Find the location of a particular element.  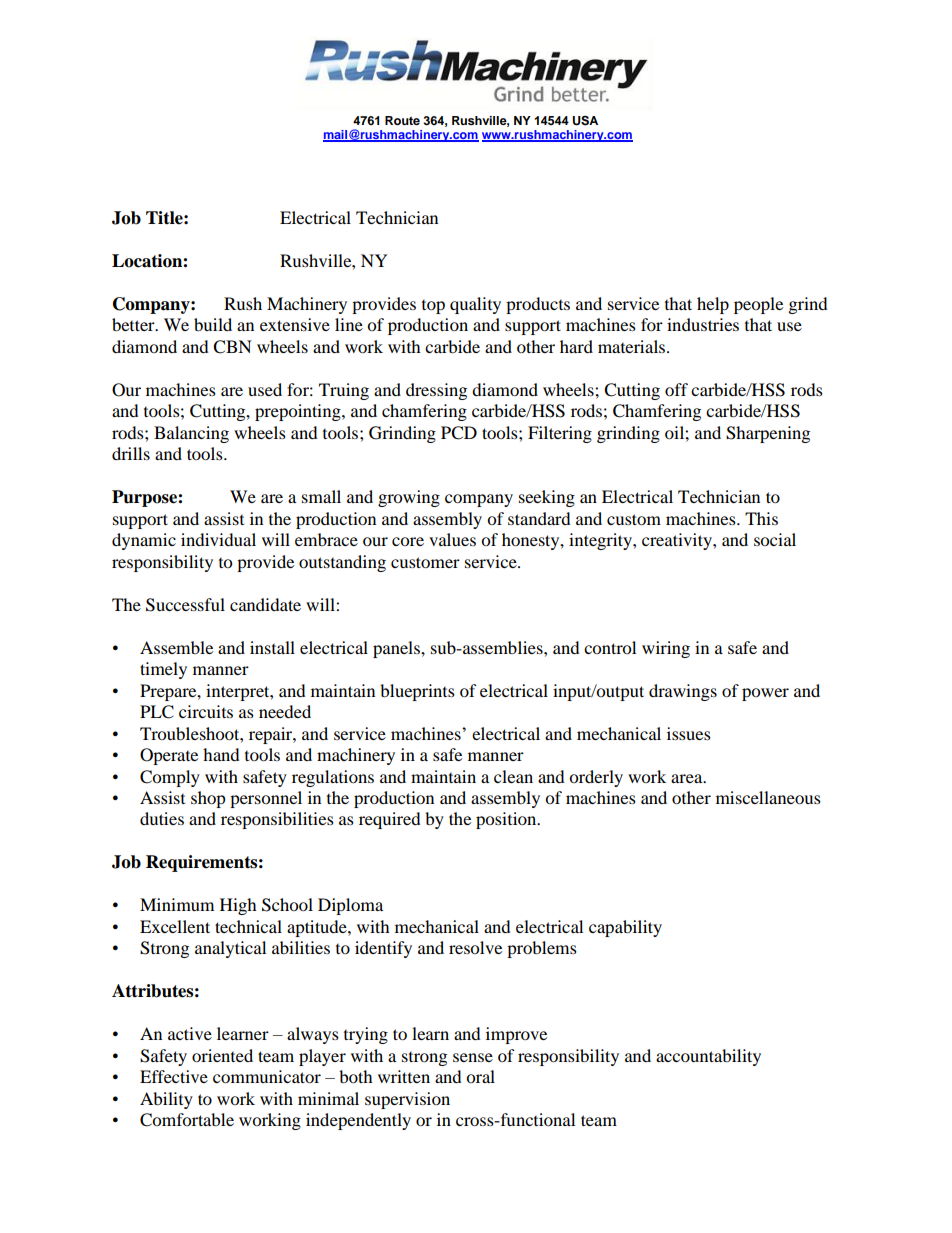

Effective is located at coordinates (174, 1076).
